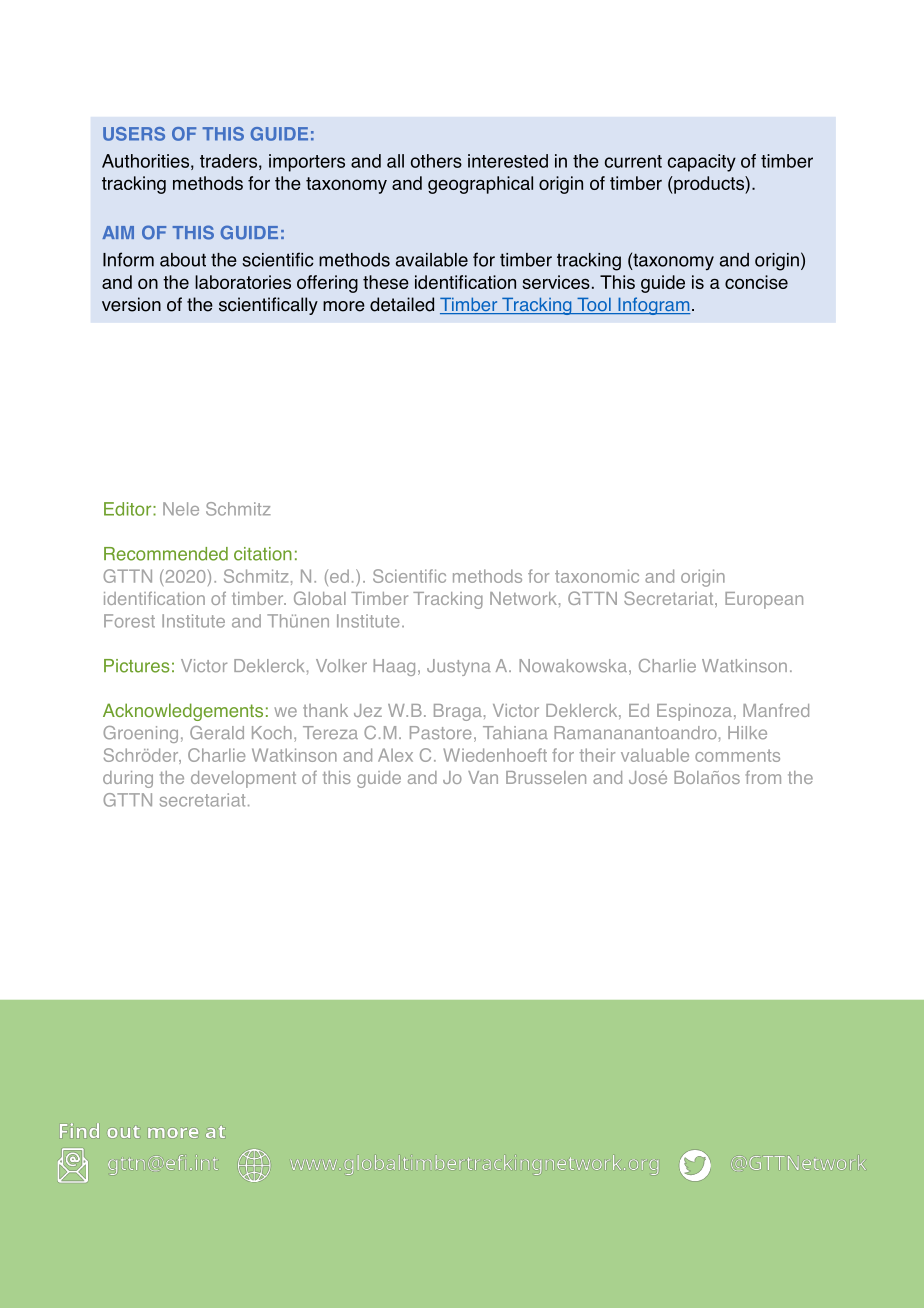 Image resolution: width=924 pixels, height=1308 pixels. I want to click on Network, so click(523, 598).
